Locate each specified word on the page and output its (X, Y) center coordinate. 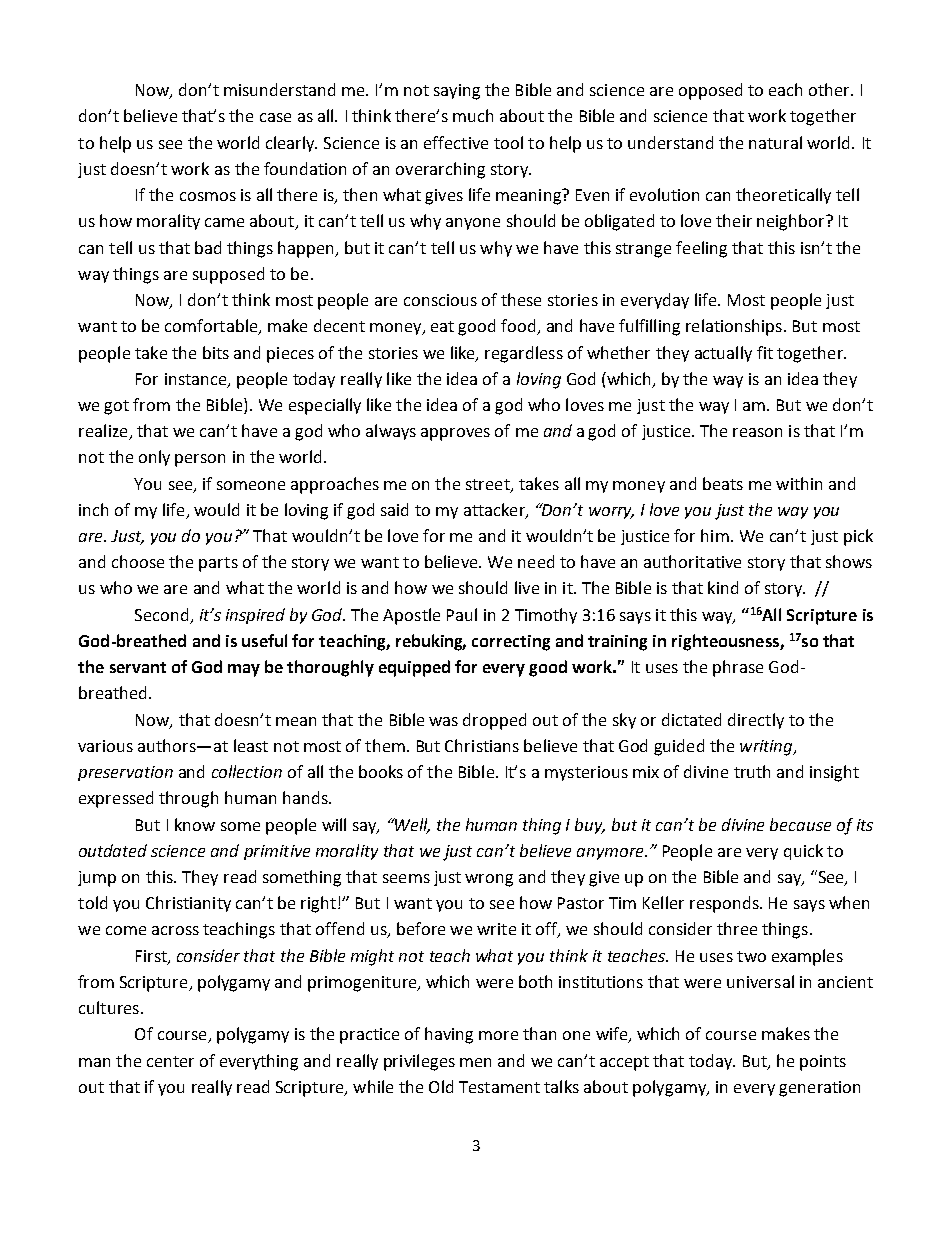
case (275, 117)
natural (775, 142)
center (170, 1061)
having (449, 1035)
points (823, 1063)
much (473, 115)
